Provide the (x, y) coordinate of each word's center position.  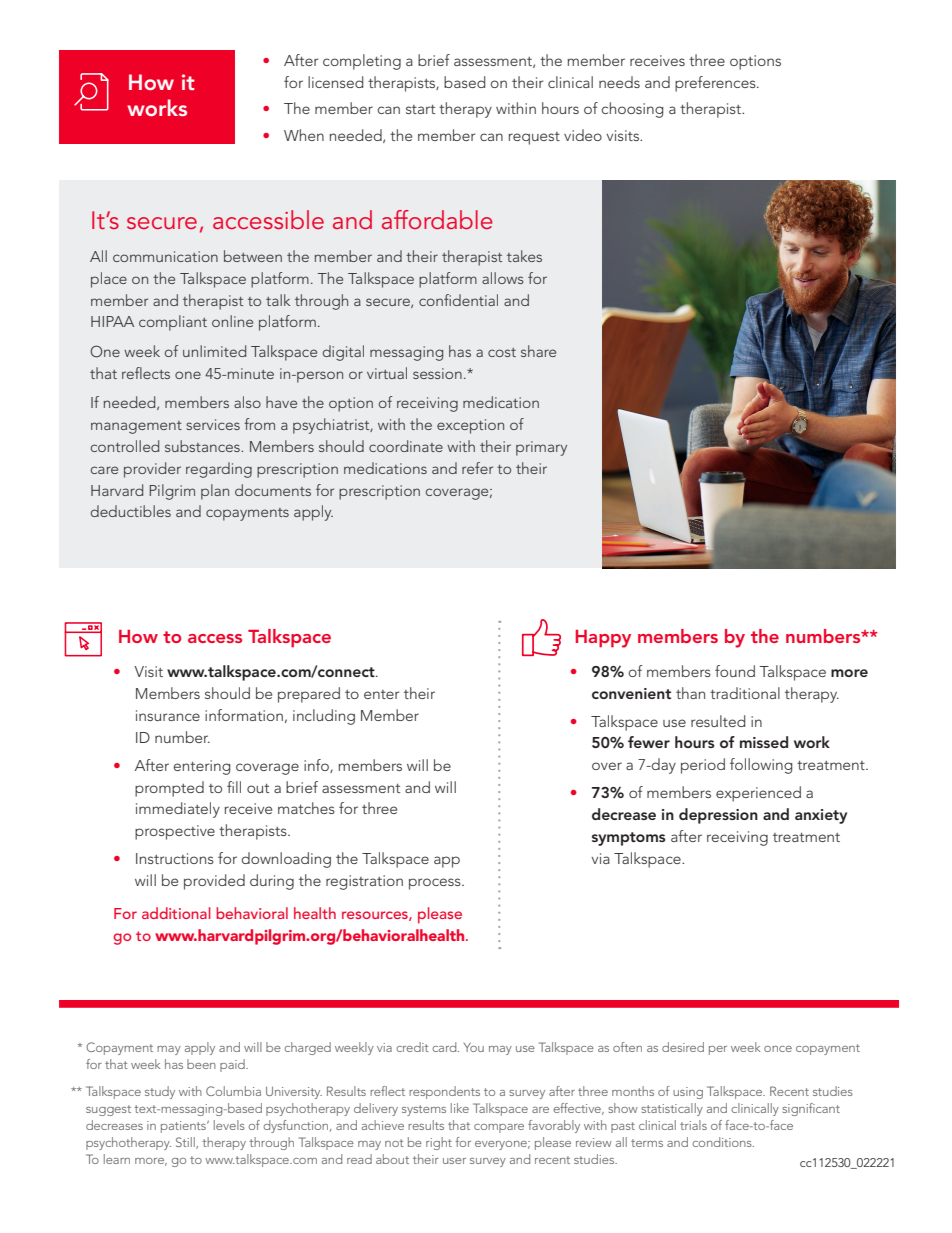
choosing (632, 110)
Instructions (175, 858)
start (420, 109)
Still (186, 1143)
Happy (603, 639)
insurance (168, 715)
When (304, 135)
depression (718, 816)
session (437, 373)
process (436, 884)
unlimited (214, 351)
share (538, 351)
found (735, 671)
